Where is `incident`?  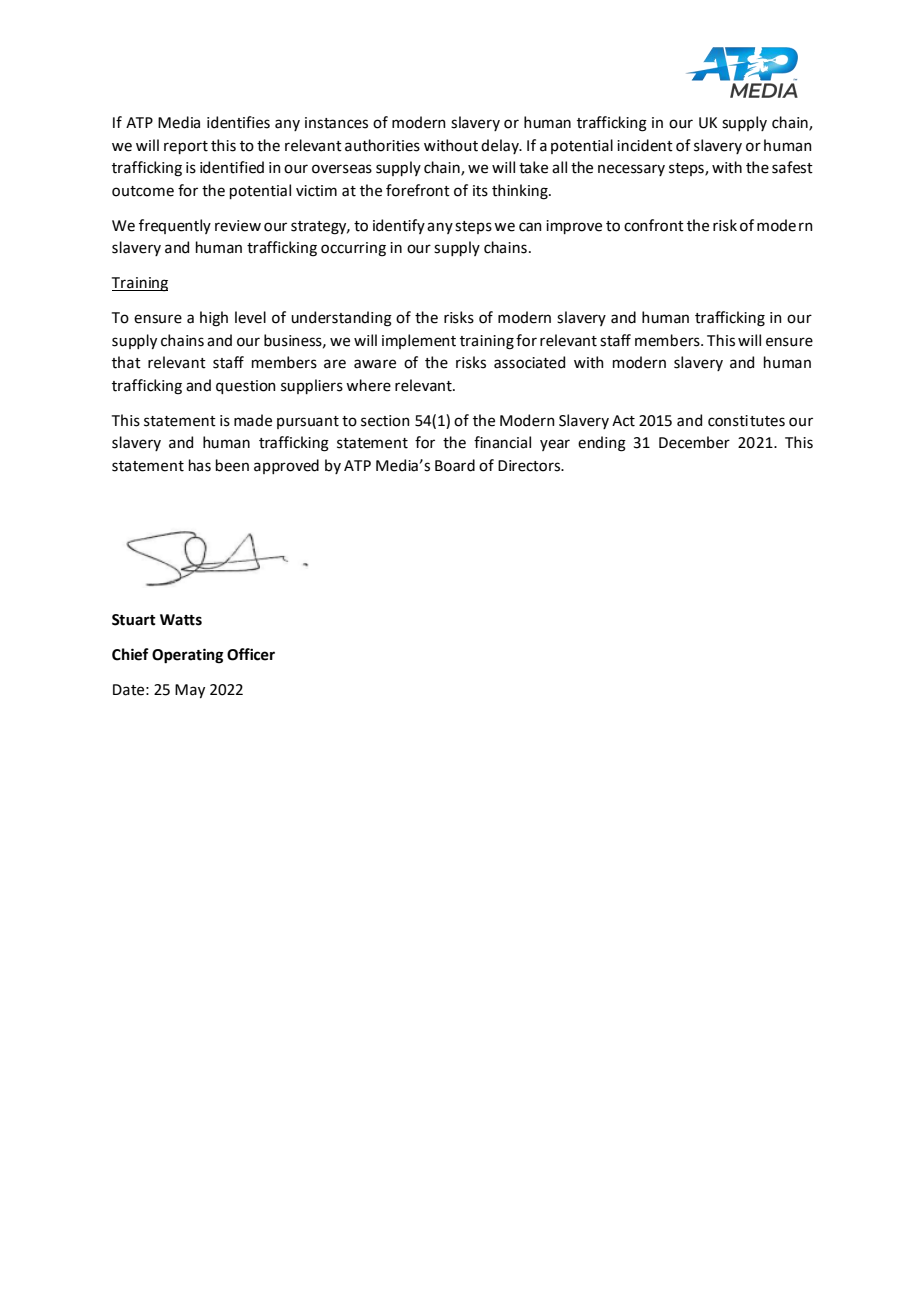
incident is located at coordinates (645, 145).
